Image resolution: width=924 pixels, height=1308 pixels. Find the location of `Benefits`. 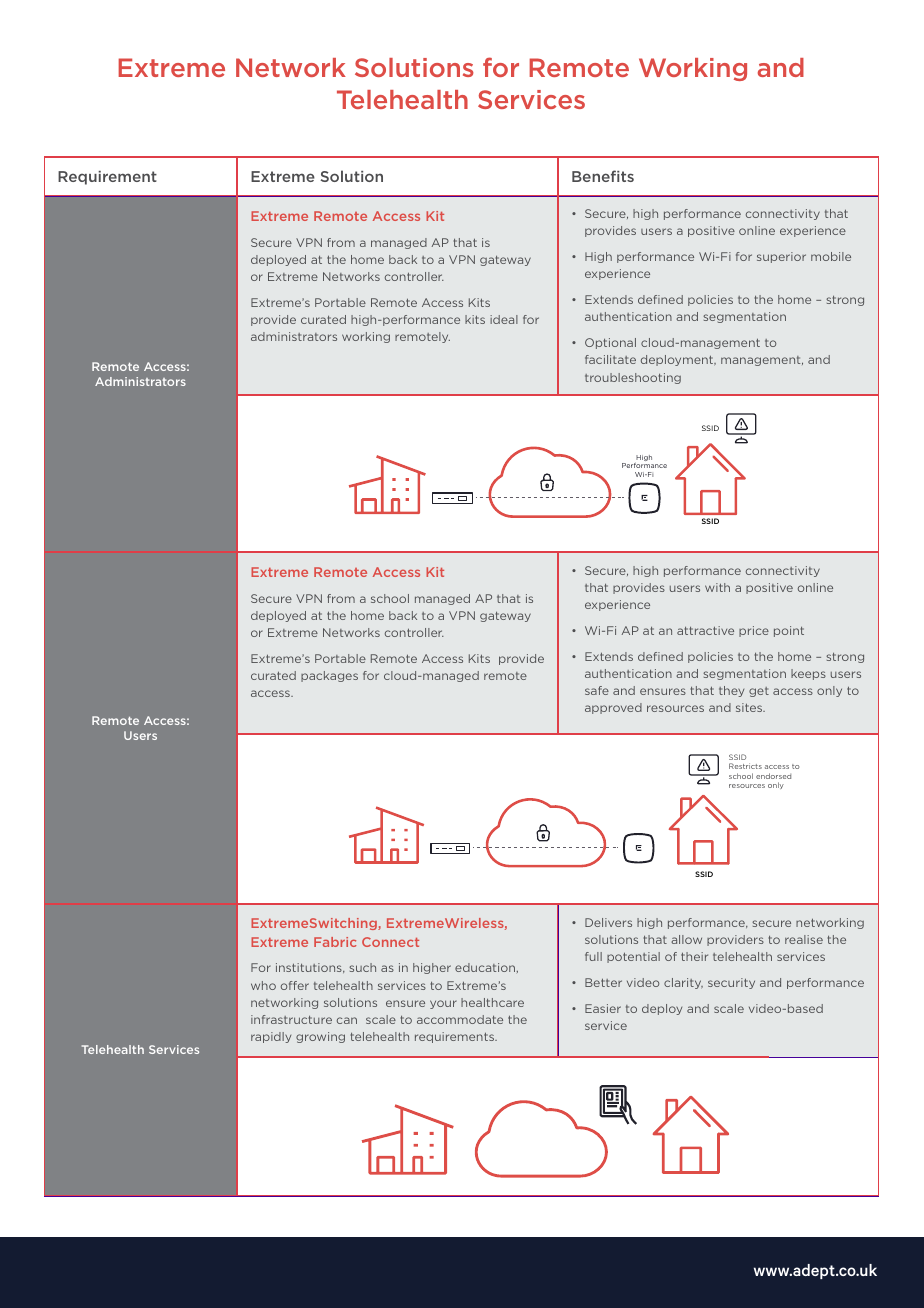

Benefits is located at coordinates (603, 176).
